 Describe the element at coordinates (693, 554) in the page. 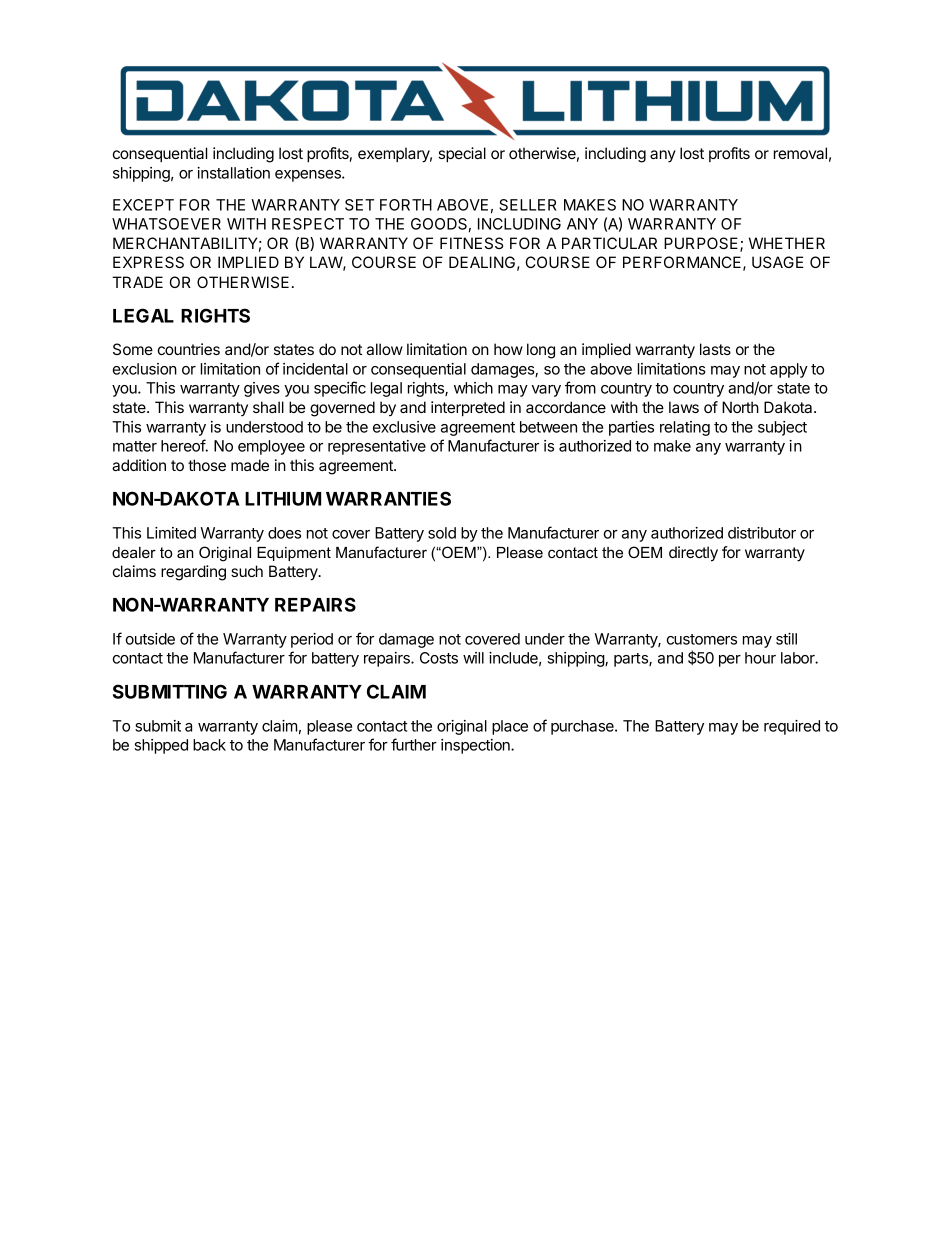

I see `directly` at that location.
